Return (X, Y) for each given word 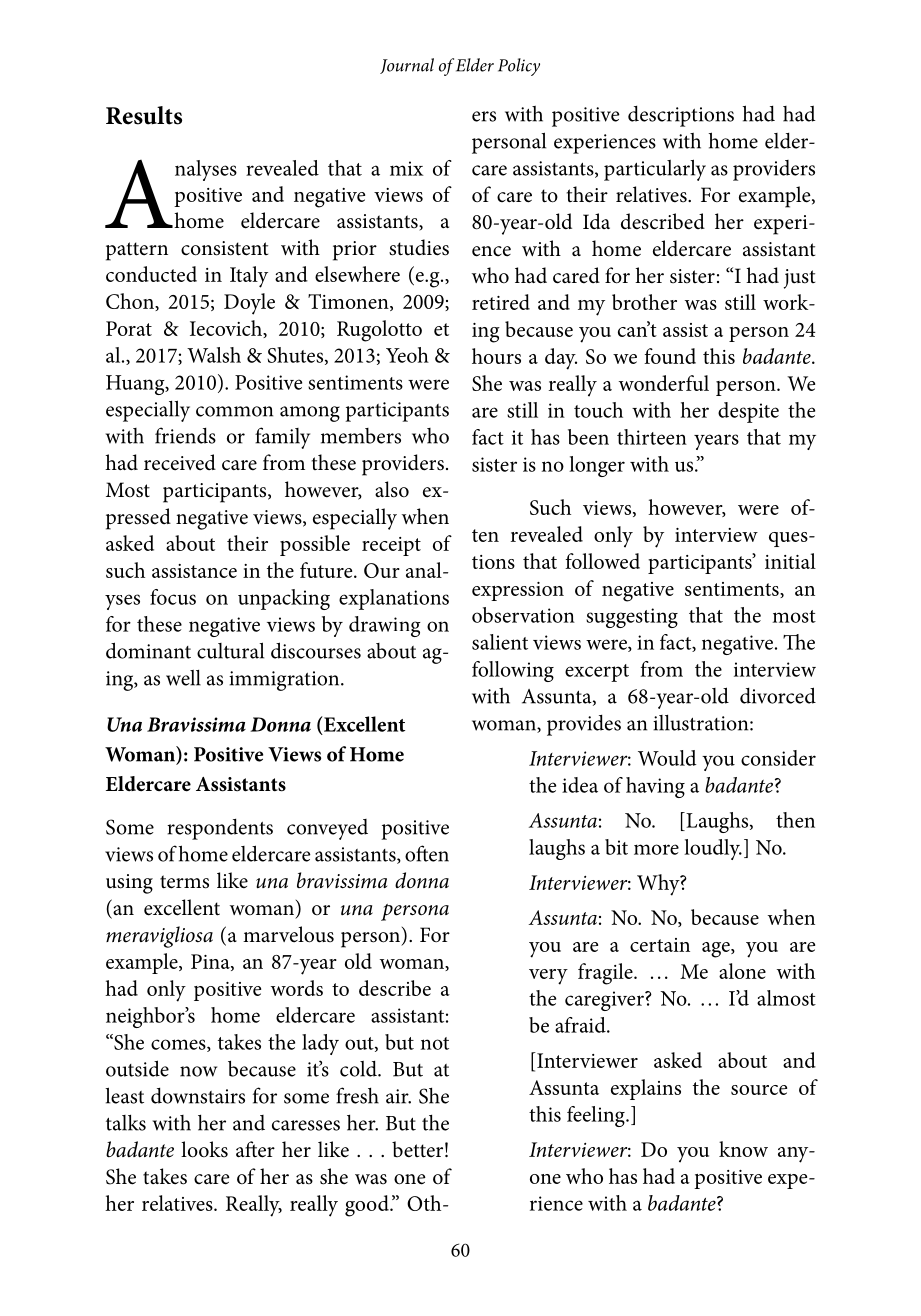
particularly (655, 170)
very (548, 977)
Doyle (249, 304)
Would (667, 758)
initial (790, 561)
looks (204, 1149)
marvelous (288, 934)
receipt (391, 546)
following (513, 671)
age (717, 950)
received (180, 462)
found (670, 356)
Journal (407, 66)
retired (501, 302)
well (183, 678)
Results (144, 115)
